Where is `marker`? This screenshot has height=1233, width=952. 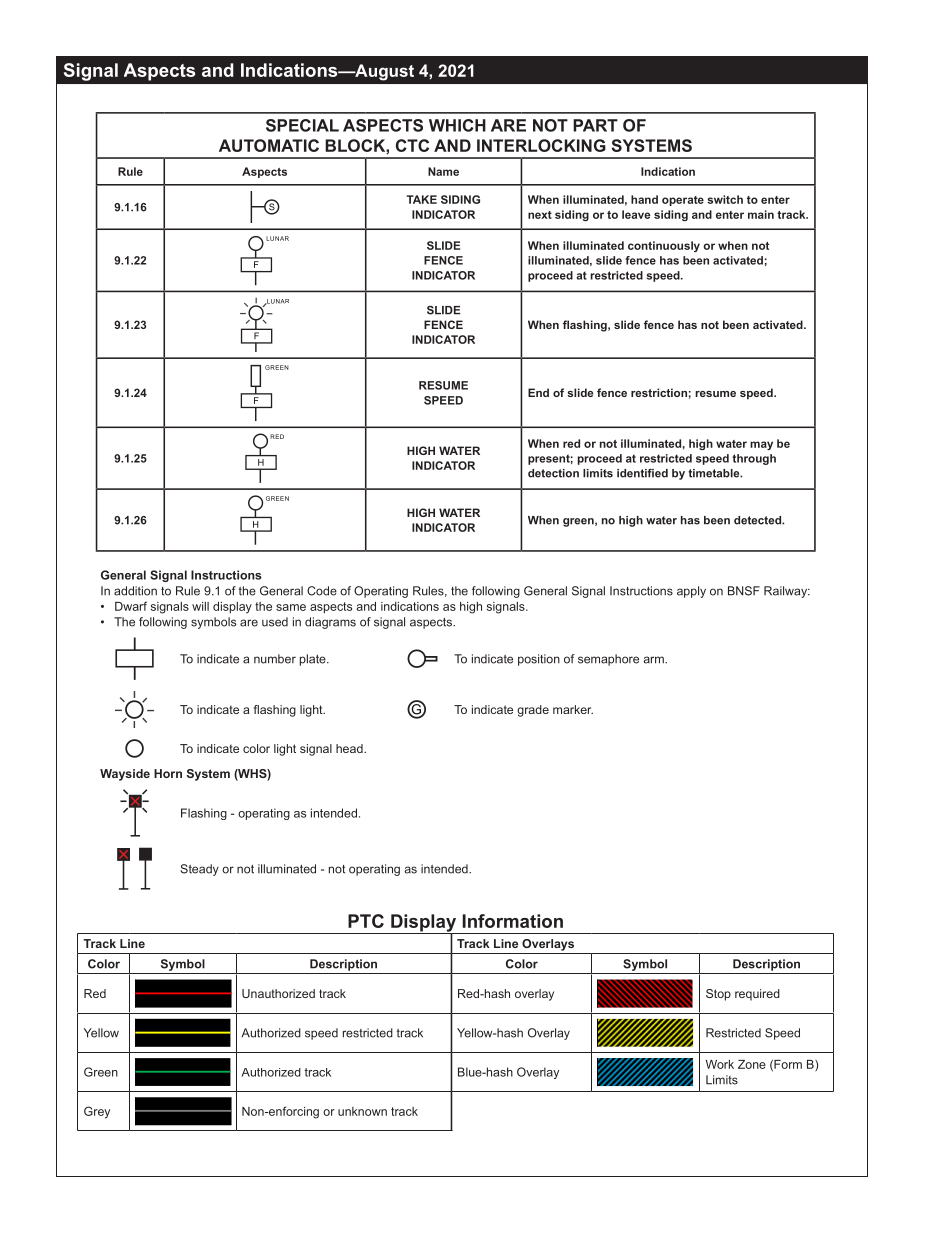
marker is located at coordinates (573, 709).
